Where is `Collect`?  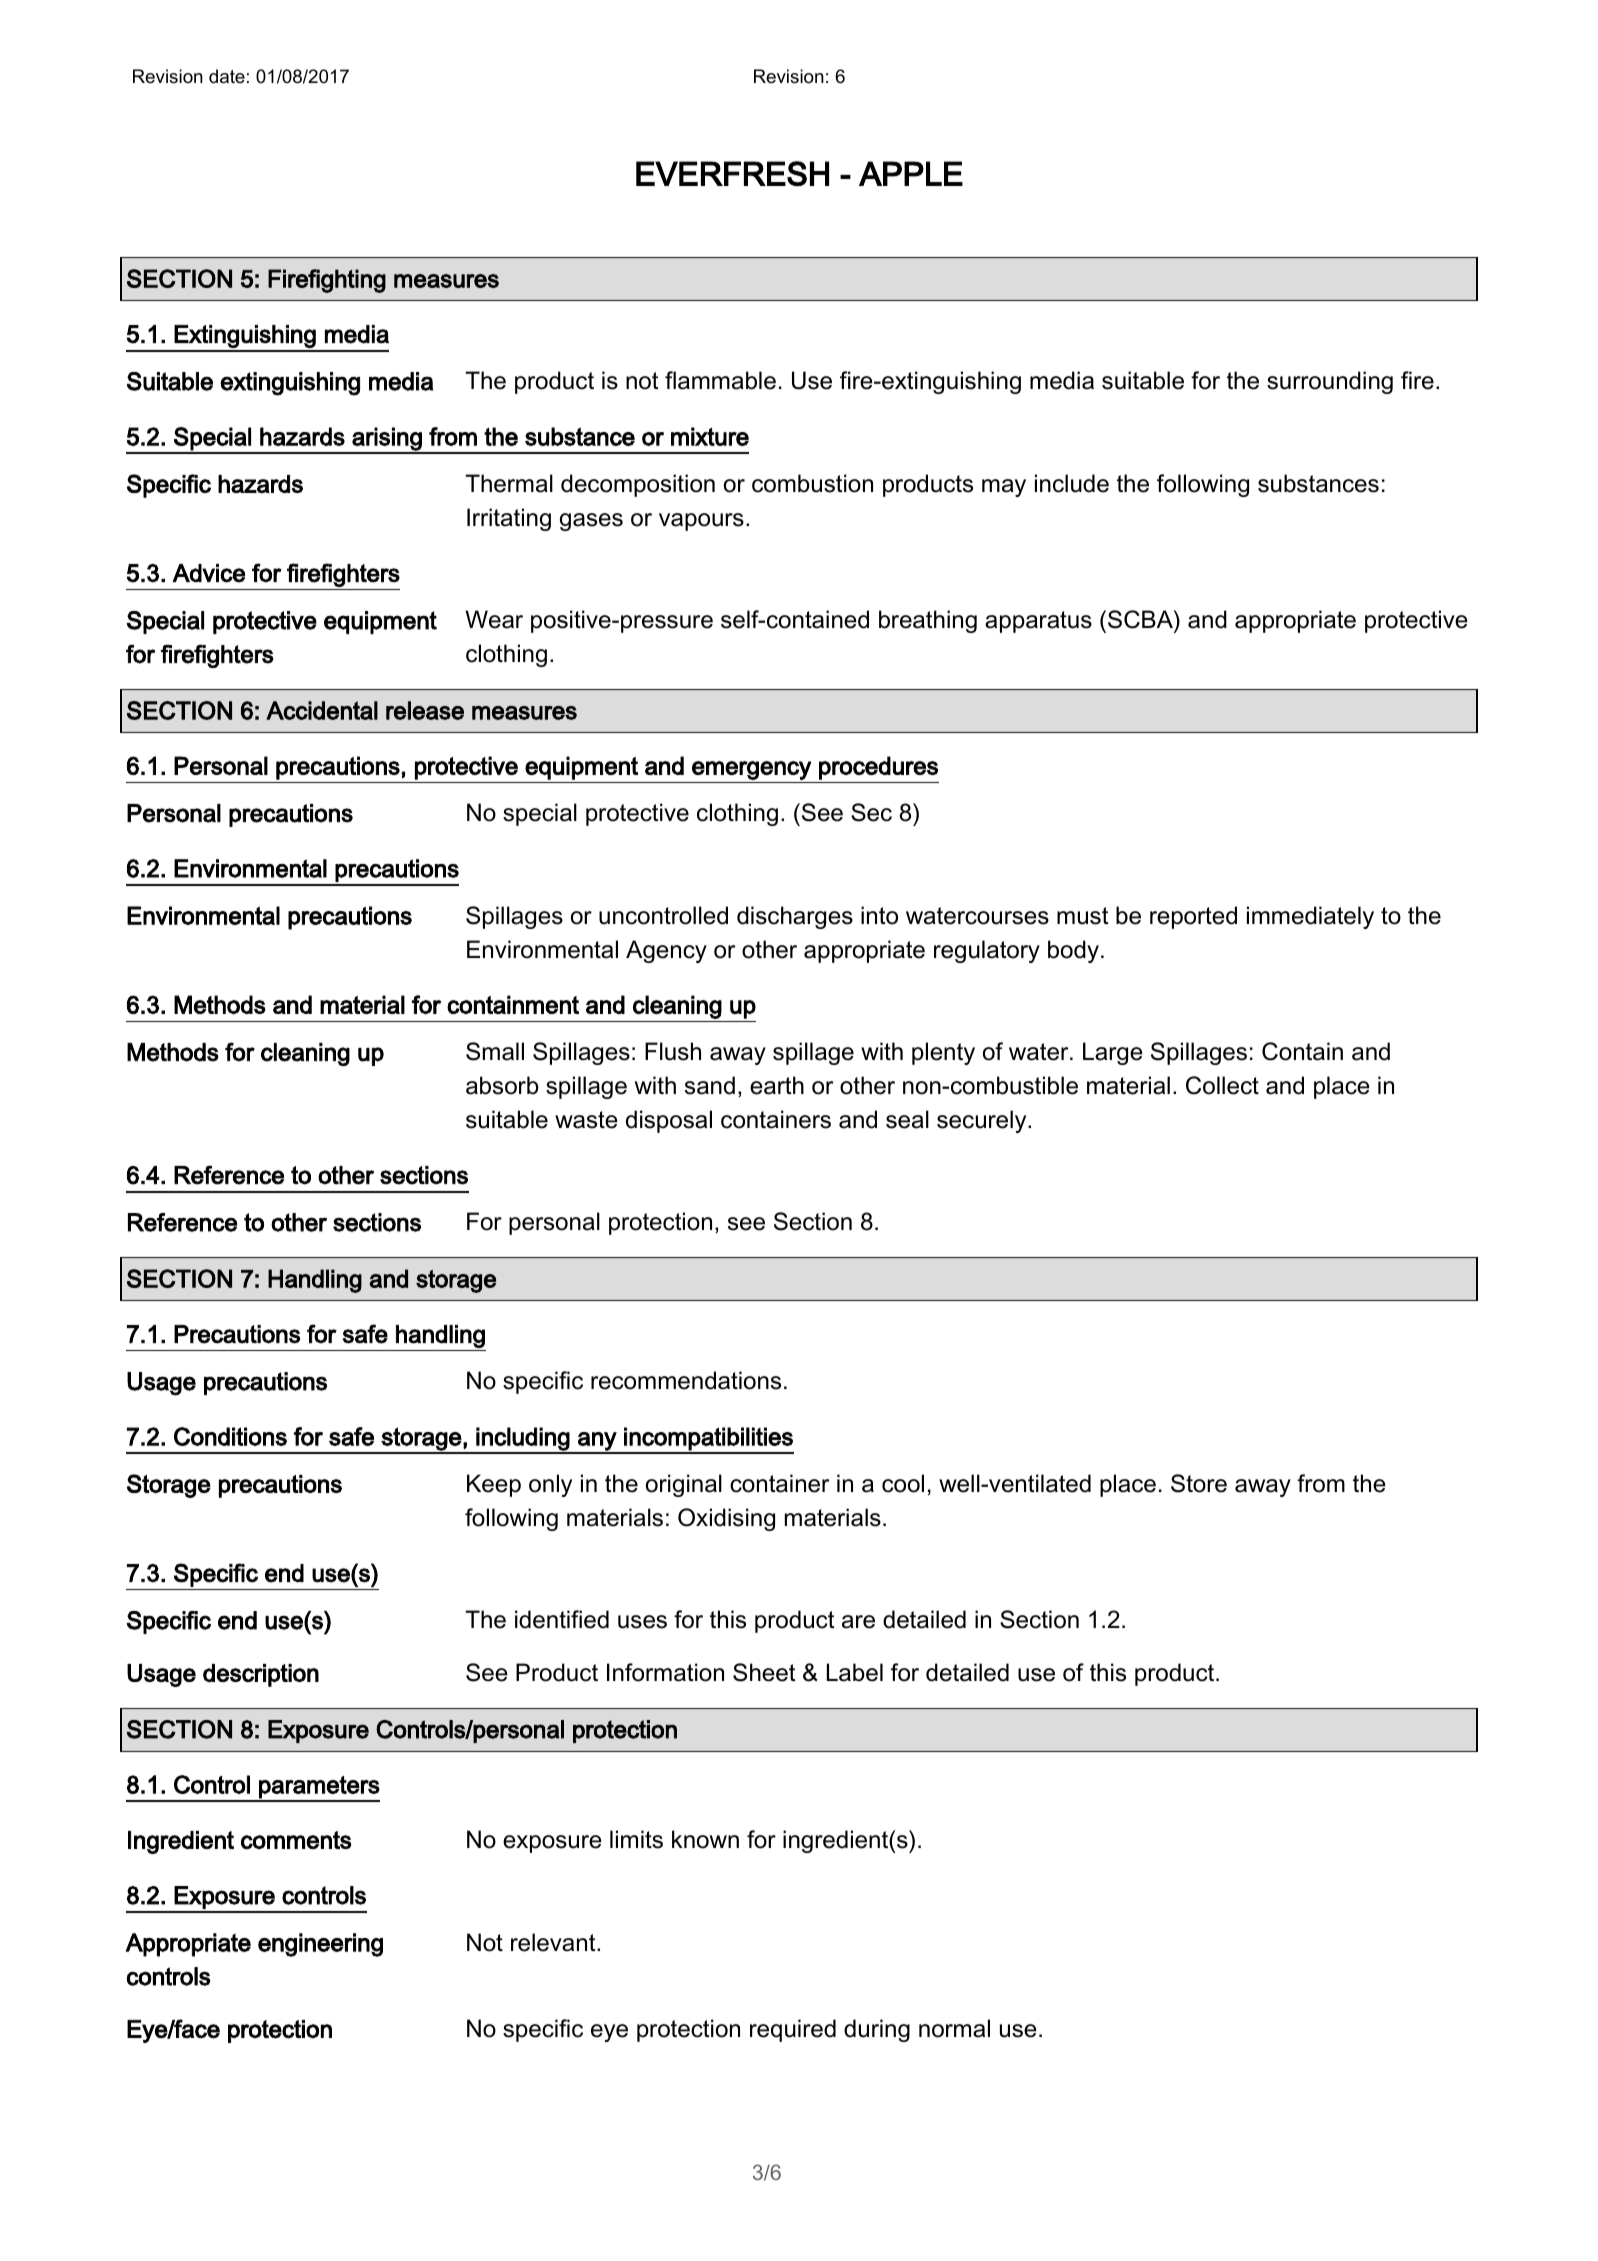
Collect is located at coordinates (1222, 1085).
